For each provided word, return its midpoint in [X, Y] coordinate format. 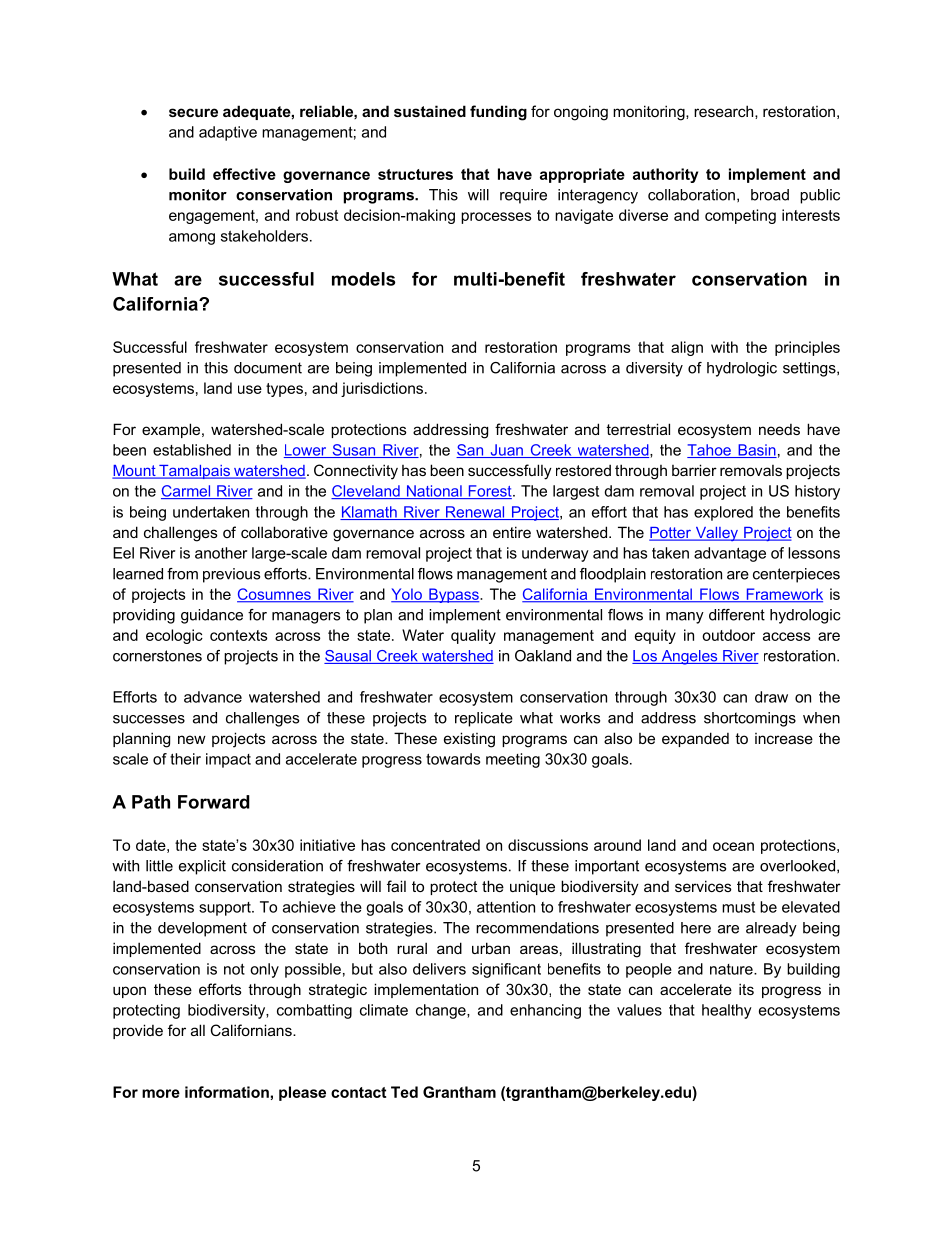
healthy [727, 1011]
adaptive [228, 133]
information [227, 1092]
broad [770, 195]
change [442, 1011]
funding [498, 113]
